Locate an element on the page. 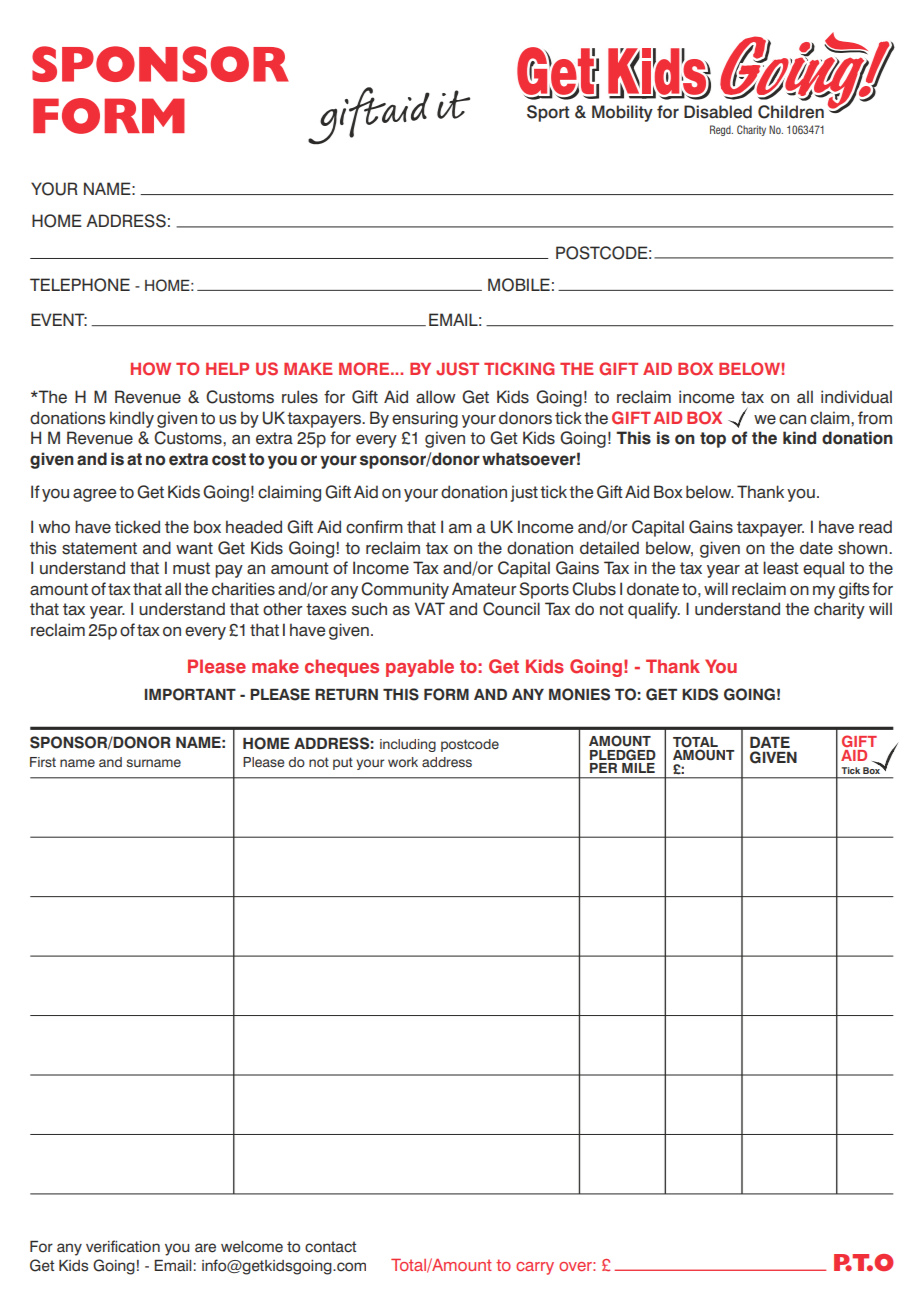 The image size is (924, 1308). payable is located at coordinates (420, 668).
